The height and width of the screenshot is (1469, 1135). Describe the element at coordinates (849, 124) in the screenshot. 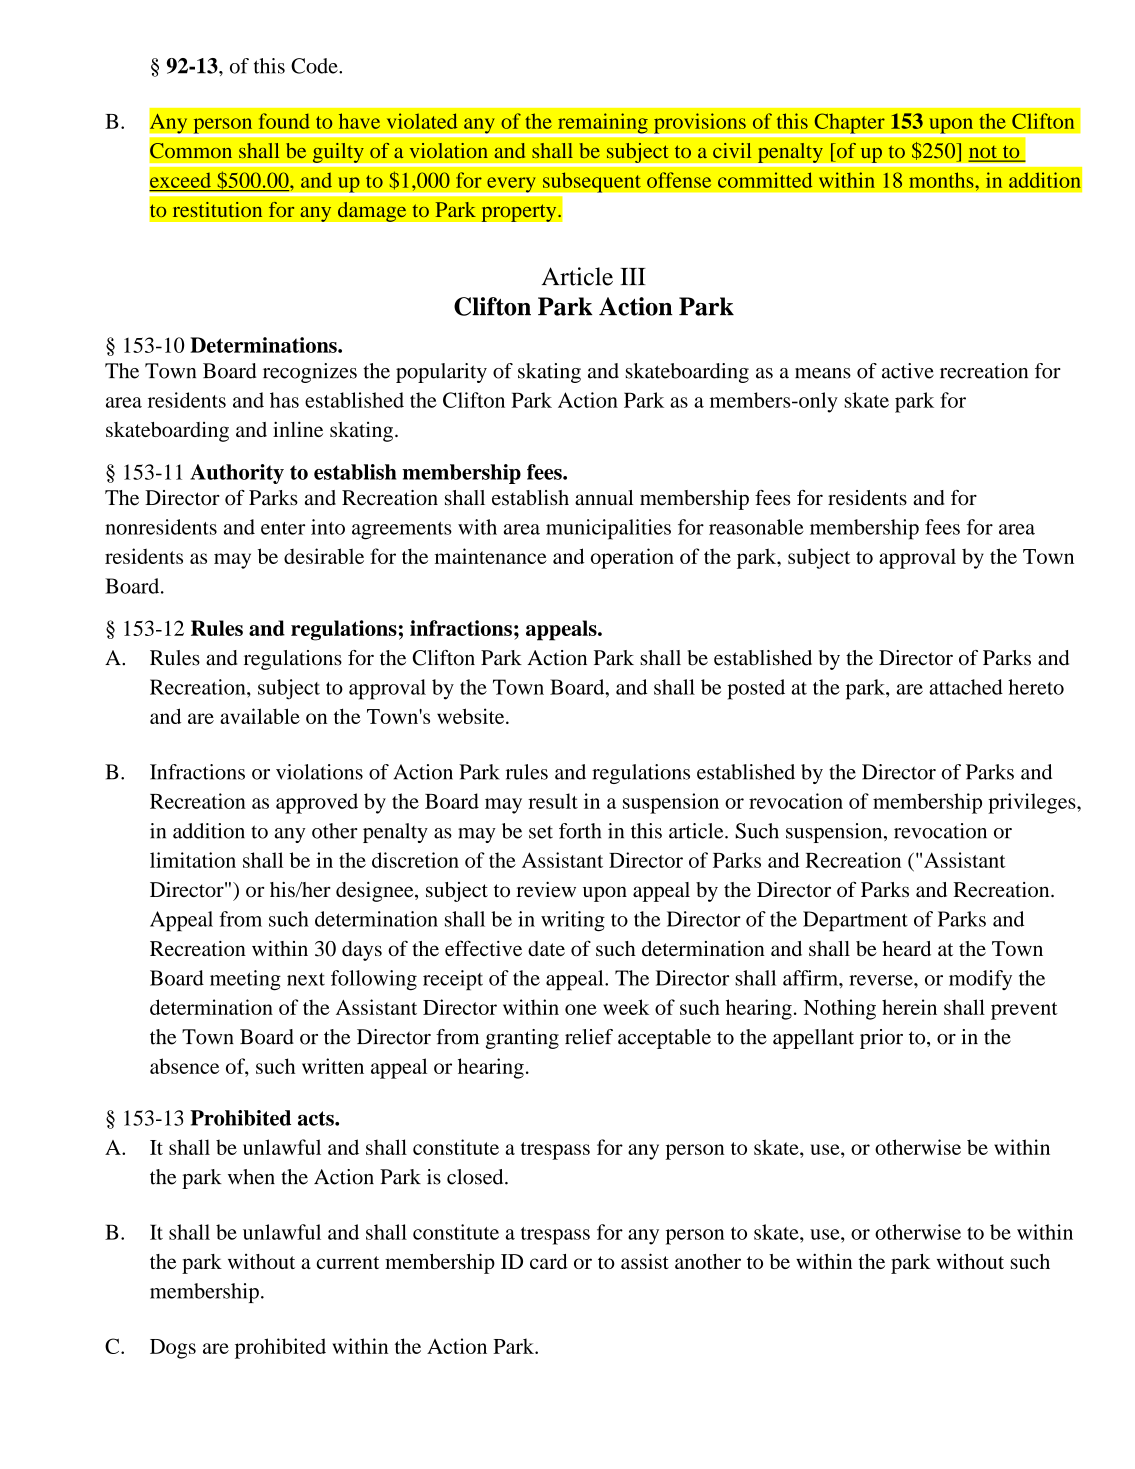

I see `Chapter` at that location.
